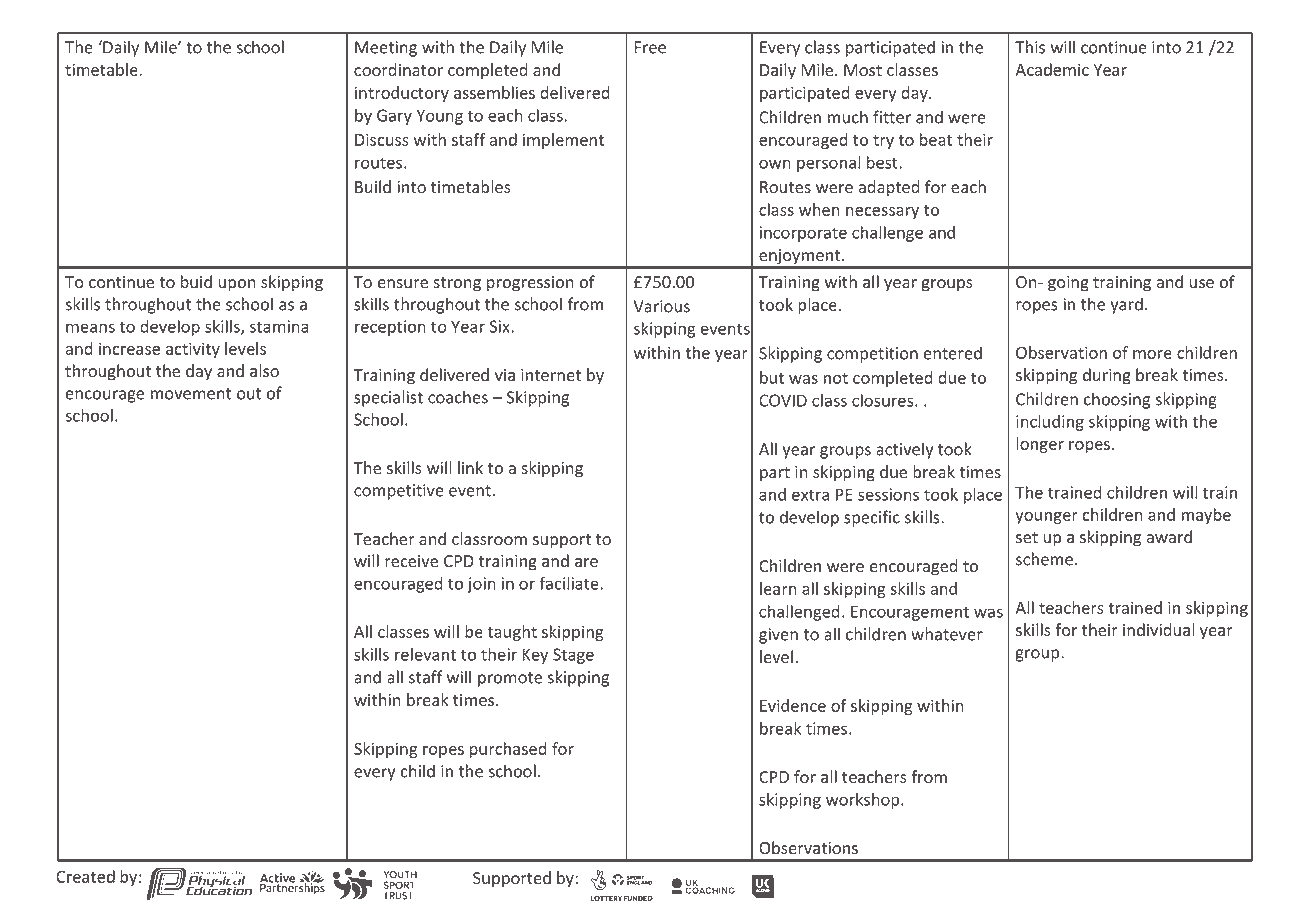  Describe the element at coordinates (573, 656) in the screenshot. I see `Stage` at that location.
